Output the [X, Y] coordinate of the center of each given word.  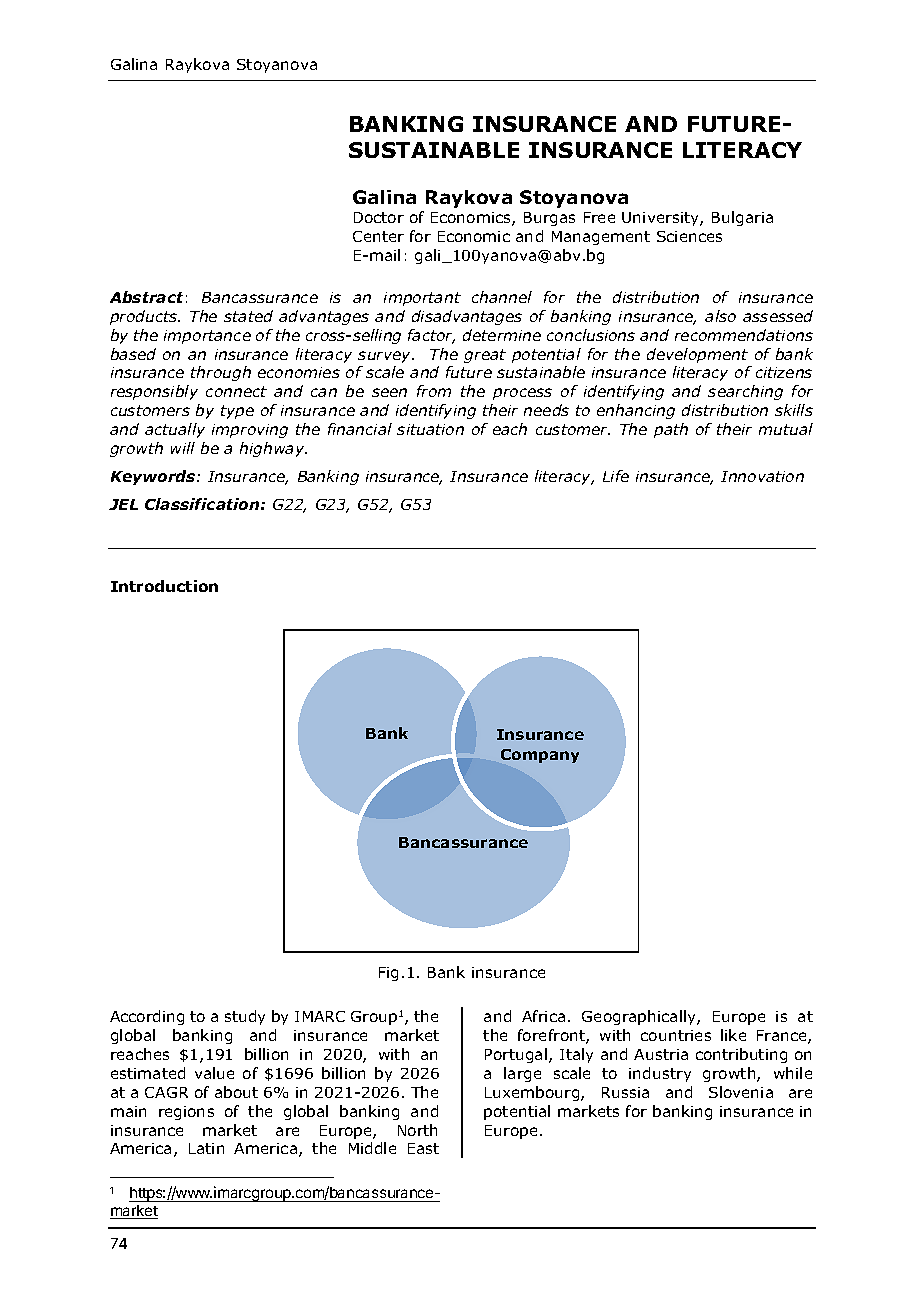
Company [540, 756]
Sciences [689, 236]
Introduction [164, 586]
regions [186, 1113]
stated [248, 316]
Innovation [762, 476]
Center [378, 236]
